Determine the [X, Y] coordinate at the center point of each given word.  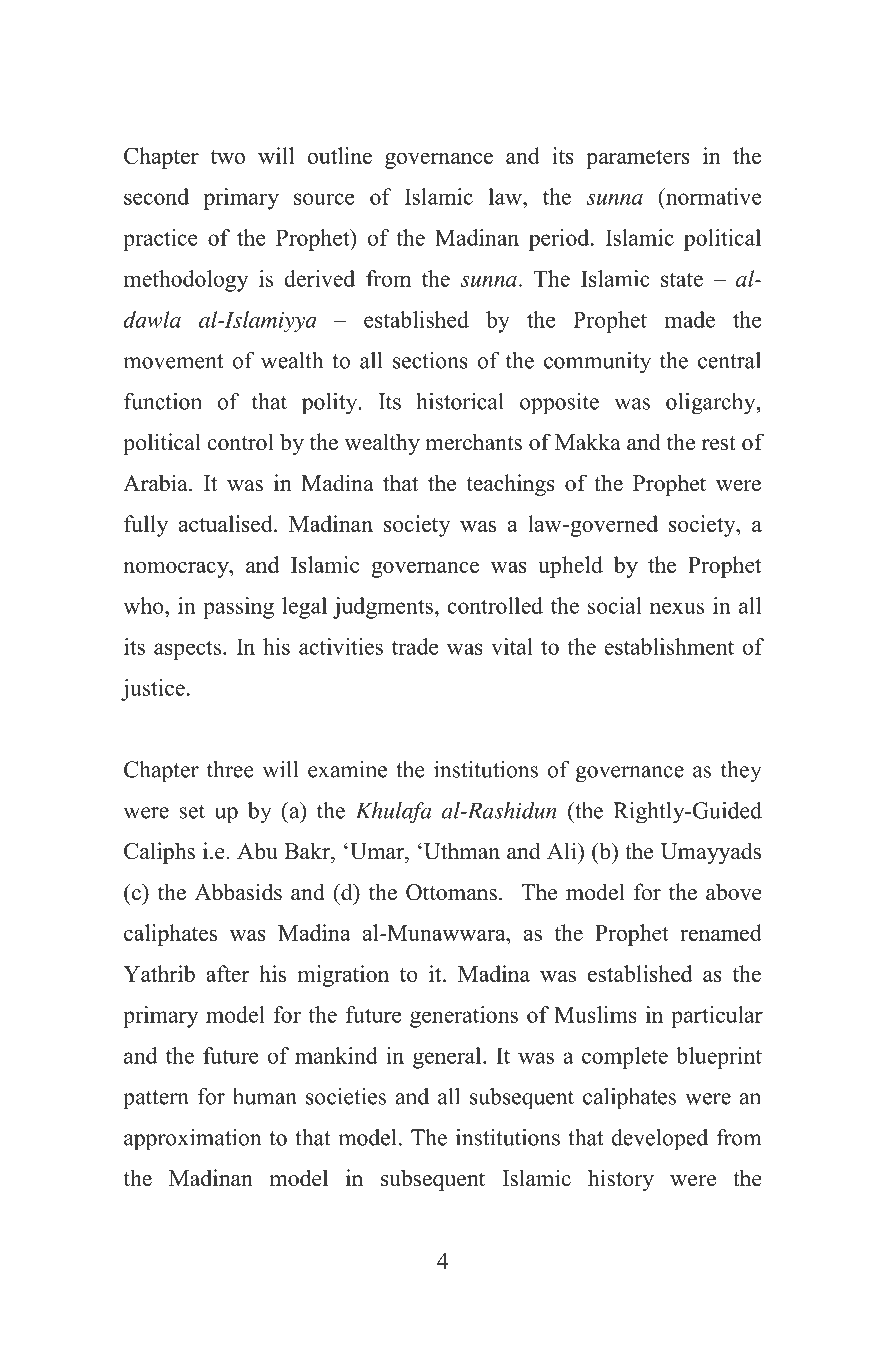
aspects [189, 650]
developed [659, 1140]
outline [340, 155]
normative [712, 196]
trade [415, 646]
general [448, 1058]
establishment [669, 646]
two [227, 157]
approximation [192, 1140]
